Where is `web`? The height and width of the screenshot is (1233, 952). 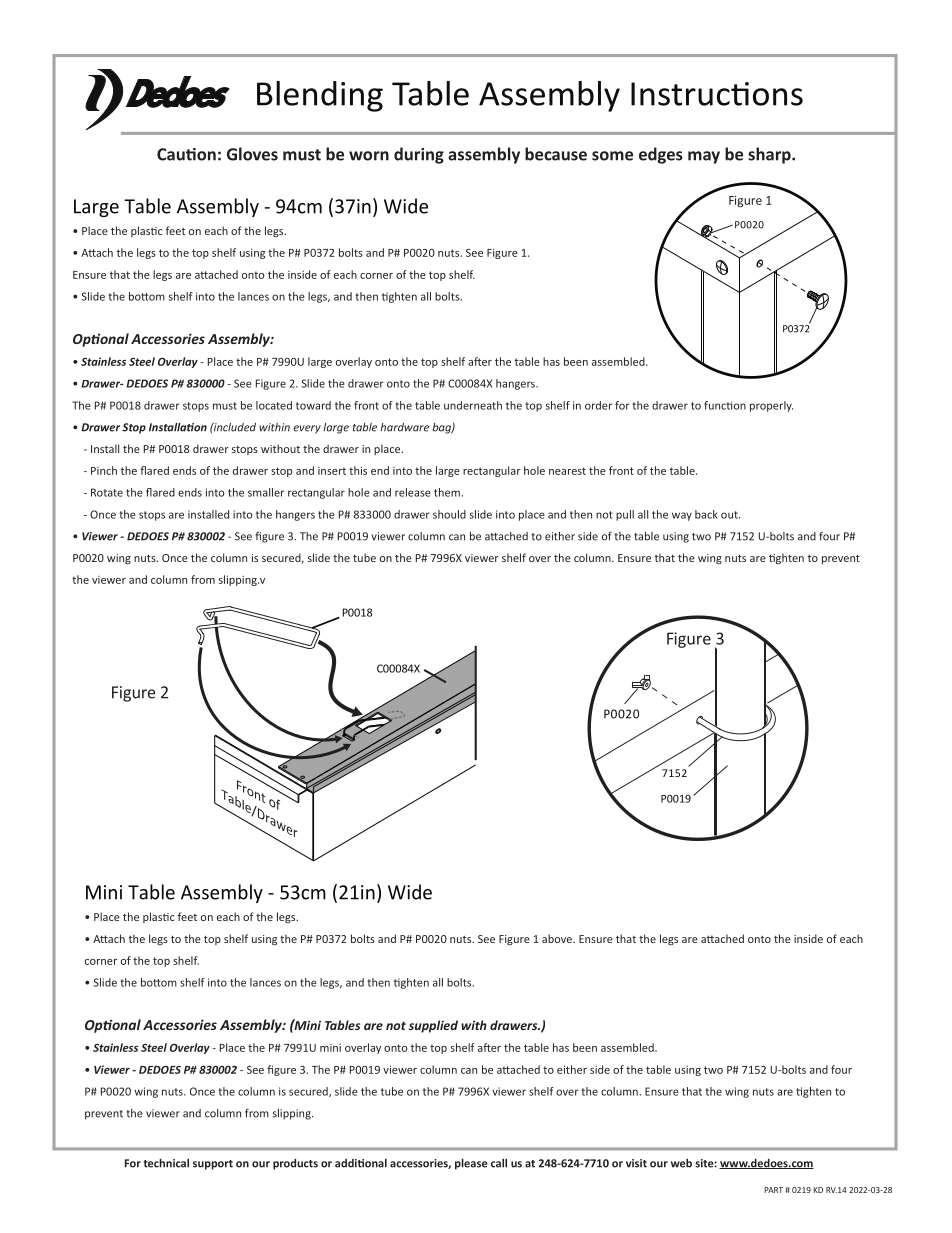 web is located at coordinates (681, 1163).
